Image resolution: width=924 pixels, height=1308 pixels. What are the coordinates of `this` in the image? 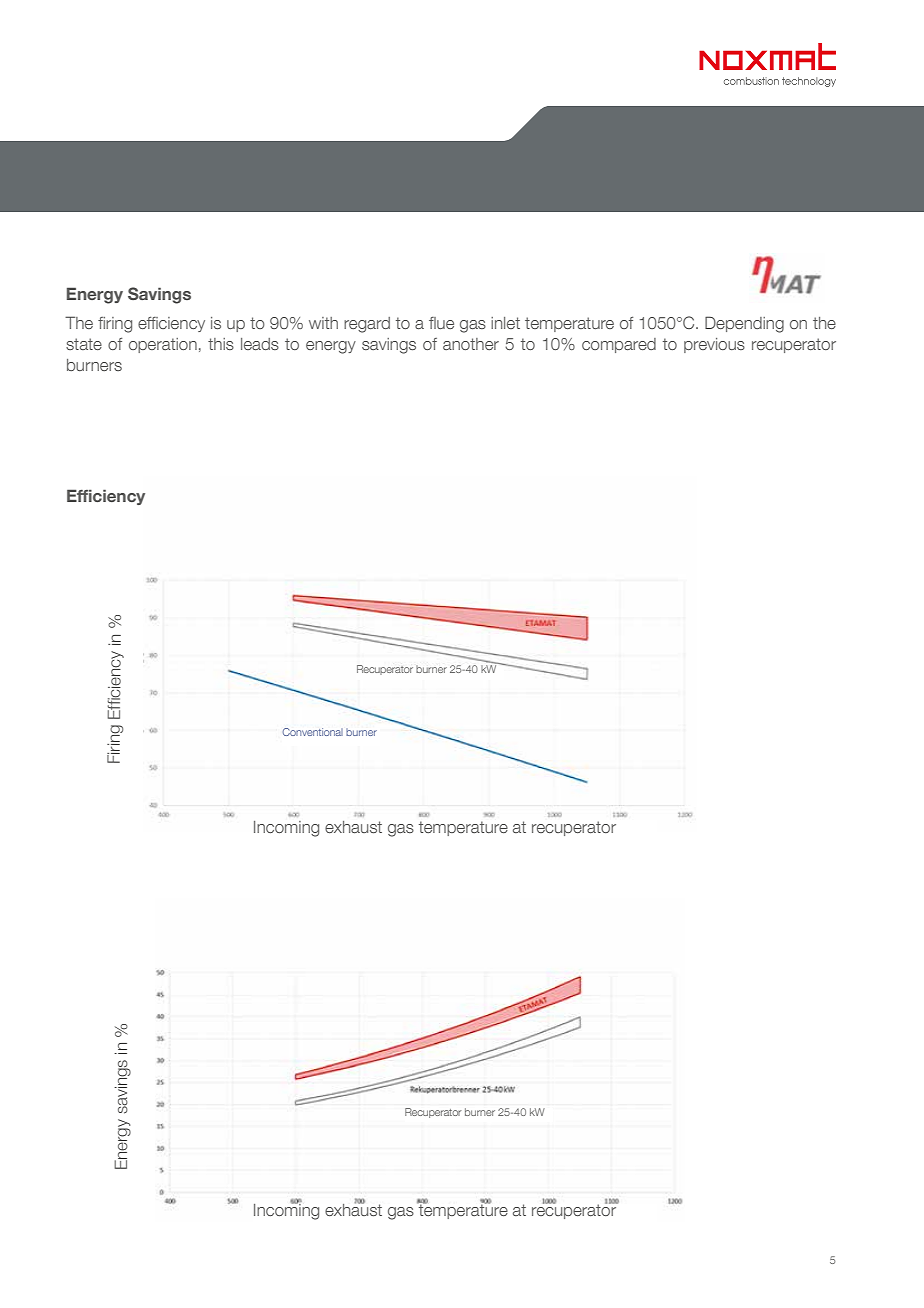 It's located at (221, 344).
